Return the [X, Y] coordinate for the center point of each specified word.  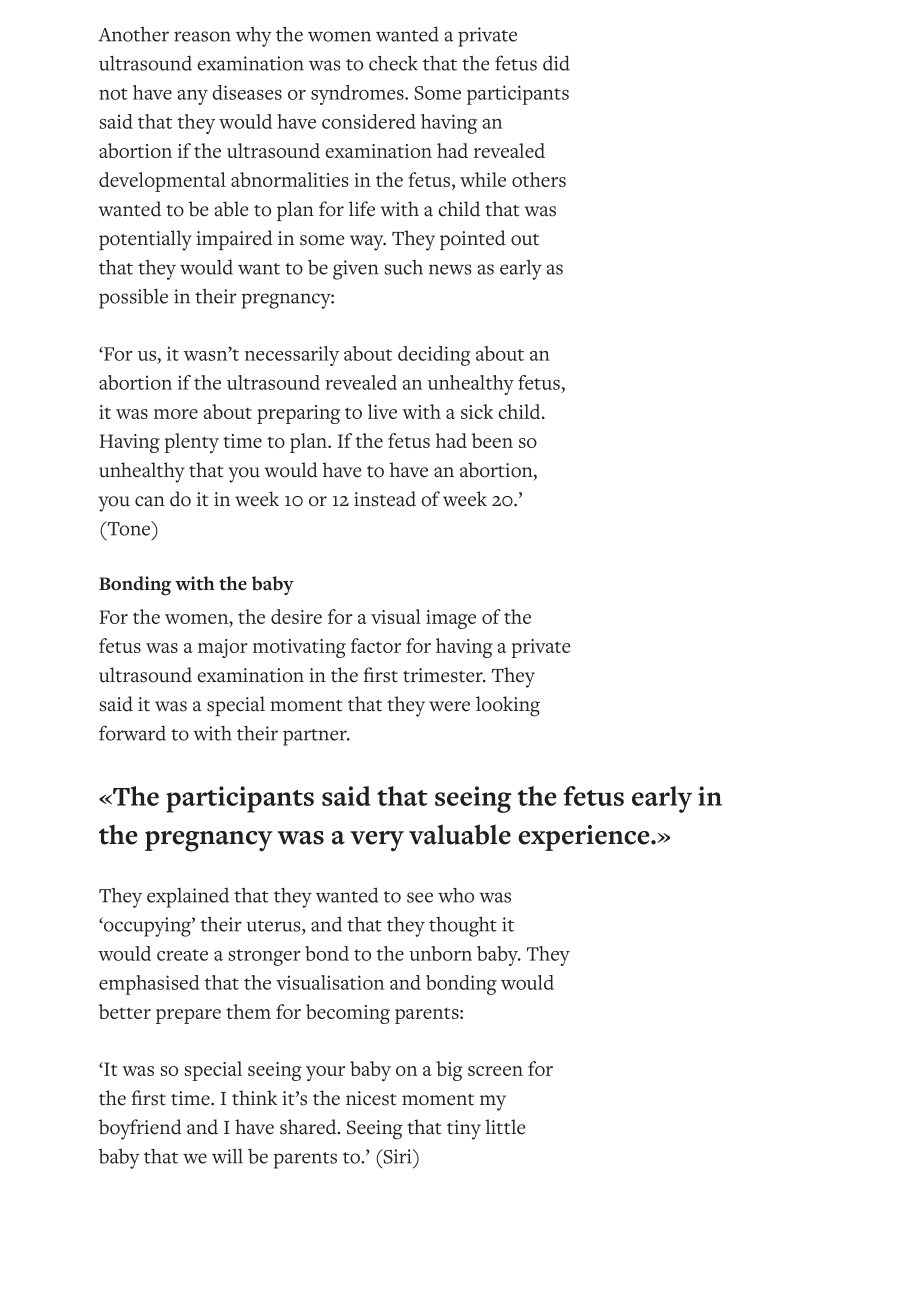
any [193, 97]
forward [132, 733]
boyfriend [140, 1129]
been [492, 440]
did [556, 63]
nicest [371, 1098]
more [176, 414]
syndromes [358, 95]
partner [316, 737]
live [382, 411]
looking [508, 706]
